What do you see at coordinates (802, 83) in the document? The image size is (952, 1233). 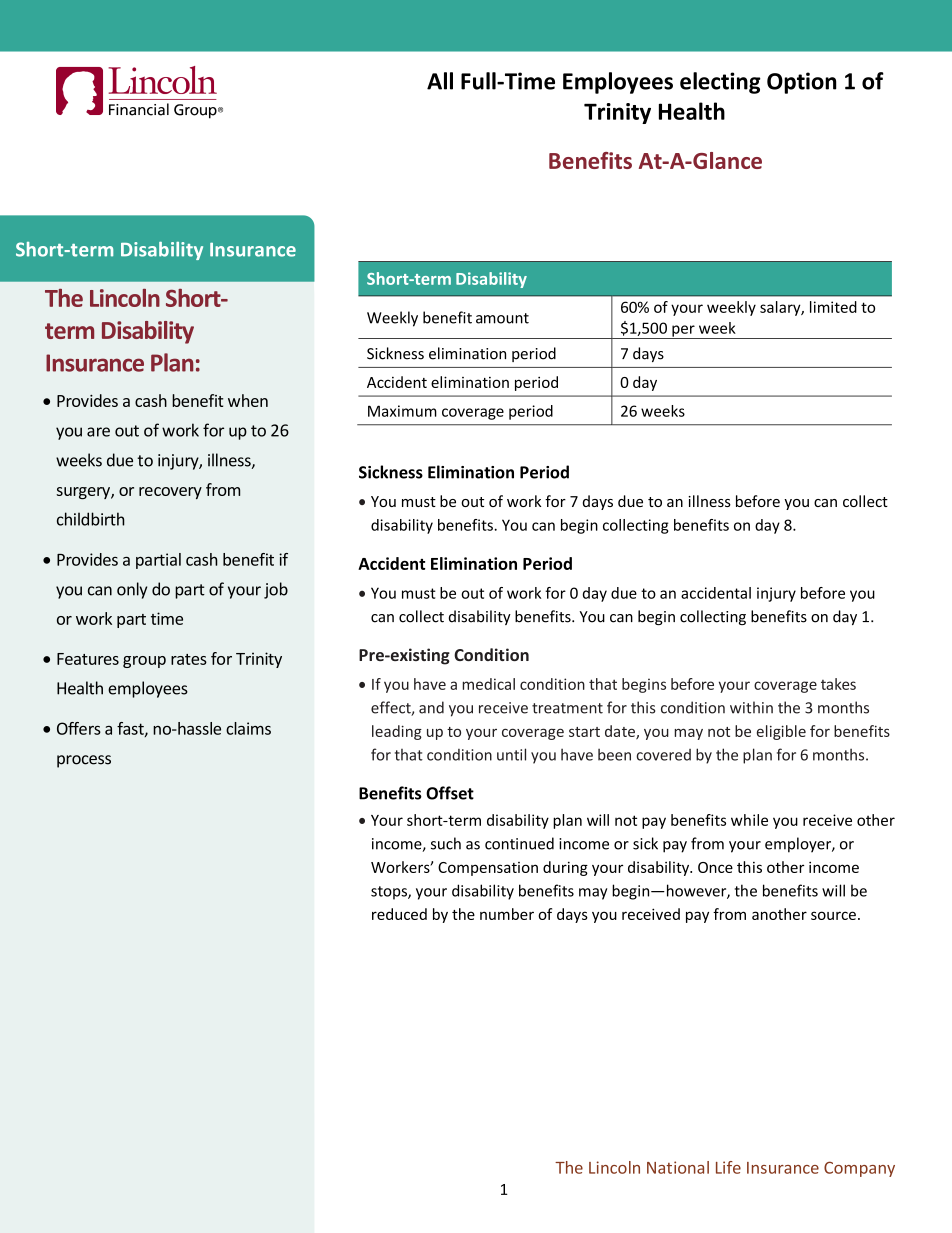 I see `Option` at bounding box center [802, 83].
